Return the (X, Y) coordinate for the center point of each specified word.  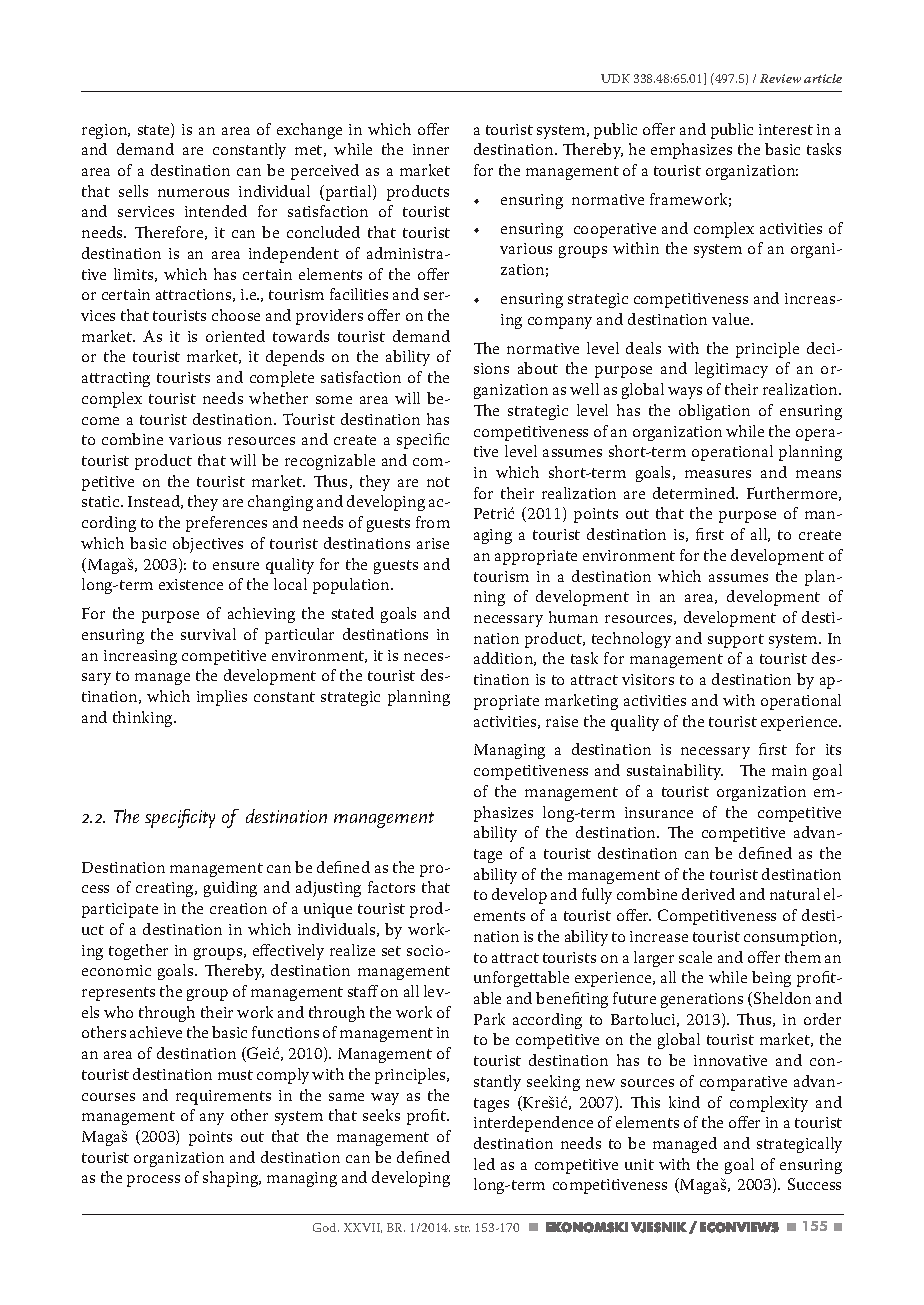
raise (562, 721)
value (732, 319)
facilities (359, 294)
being (771, 979)
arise (433, 543)
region (106, 131)
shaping (232, 1179)
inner (431, 149)
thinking (144, 719)
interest (786, 129)
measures (718, 474)
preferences (226, 524)
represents (118, 994)
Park (489, 1019)
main (789, 770)
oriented (235, 336)
